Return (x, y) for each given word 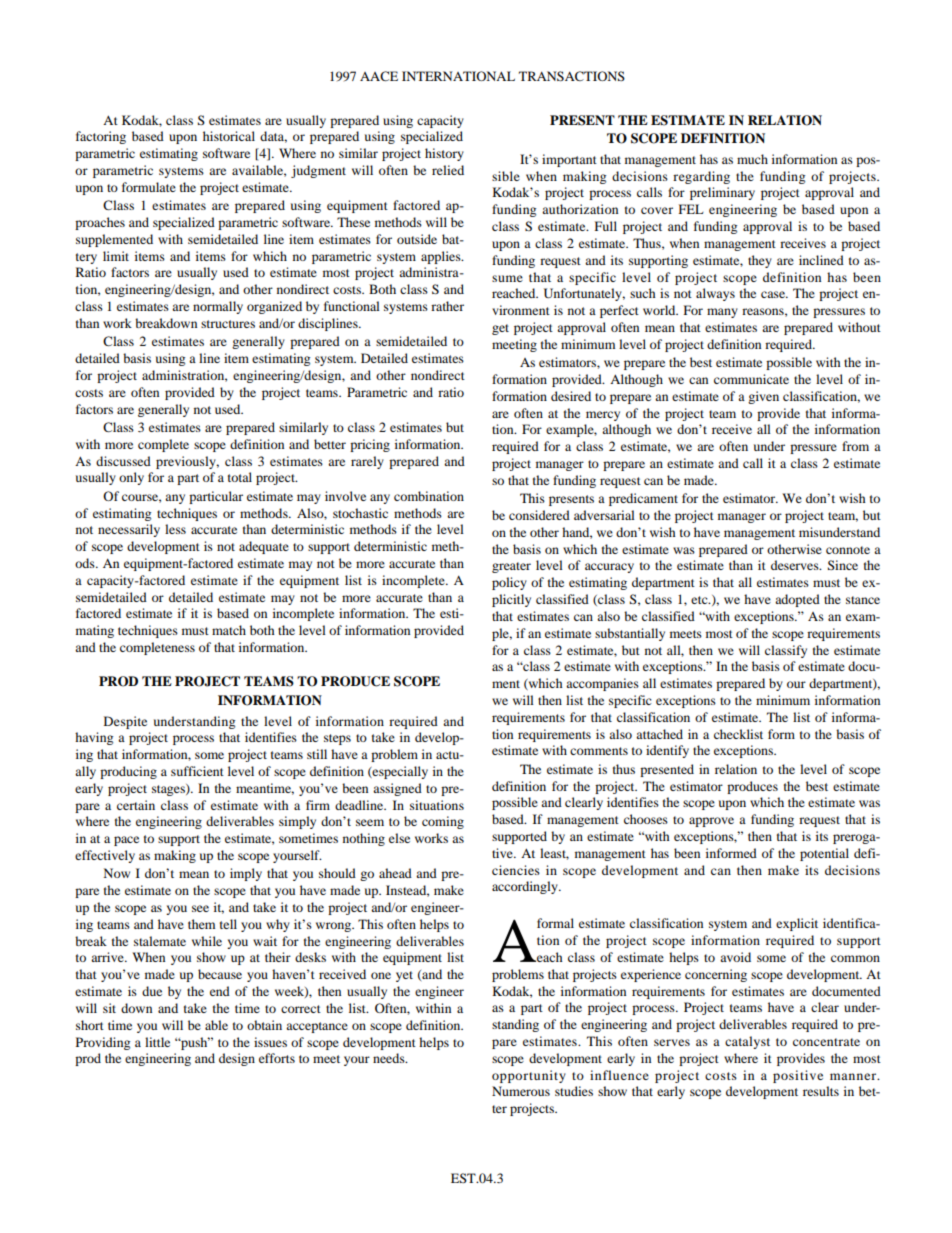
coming (443, 822)
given (763, 397)
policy (509, 583)
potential (824, 854)
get (500, 329)
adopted (797, 600)
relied (448, 170)
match (229, 630)
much (752, 159)
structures (228, 324)
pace (126, 841)
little (157, 1042)
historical (229, 136)
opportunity (529, 1076)
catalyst (747, 1042)
